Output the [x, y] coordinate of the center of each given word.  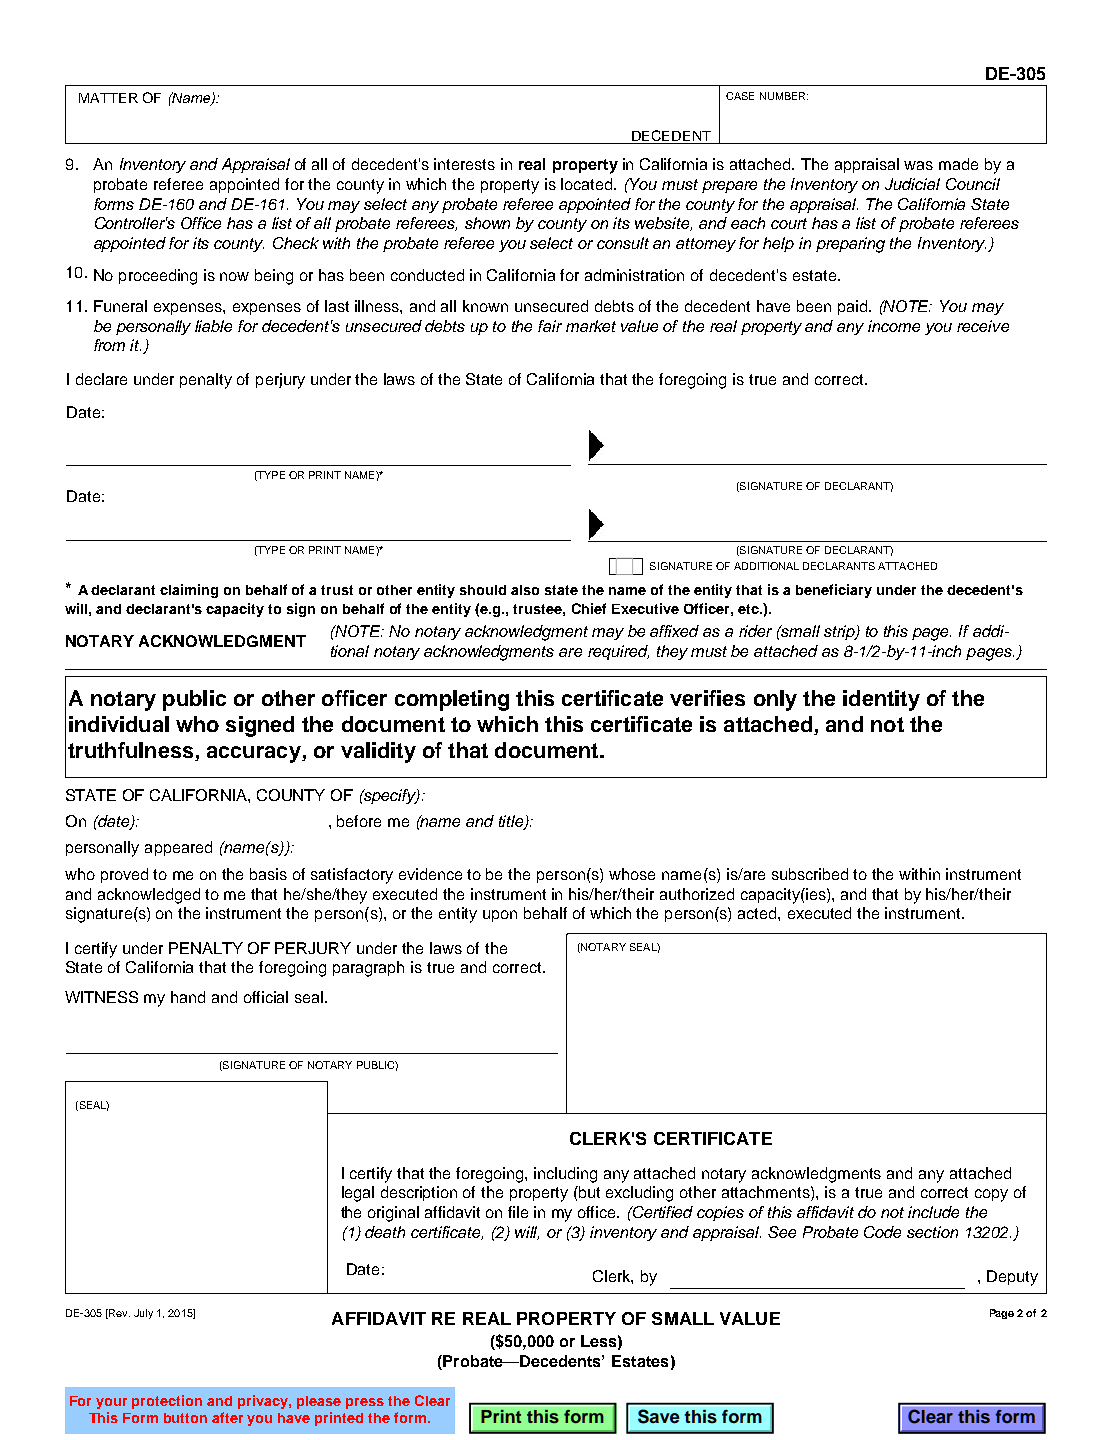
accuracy [255, 754]
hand [188, 997]
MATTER [108, 98]
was [918, 165]
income [894, 326]
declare [101, 379]
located [588, 184]
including [565, 1175]
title [512, 822]
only [775, 700]
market [591, 326]
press [365, 1403]
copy [991, 1195]
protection [167, 1402]
